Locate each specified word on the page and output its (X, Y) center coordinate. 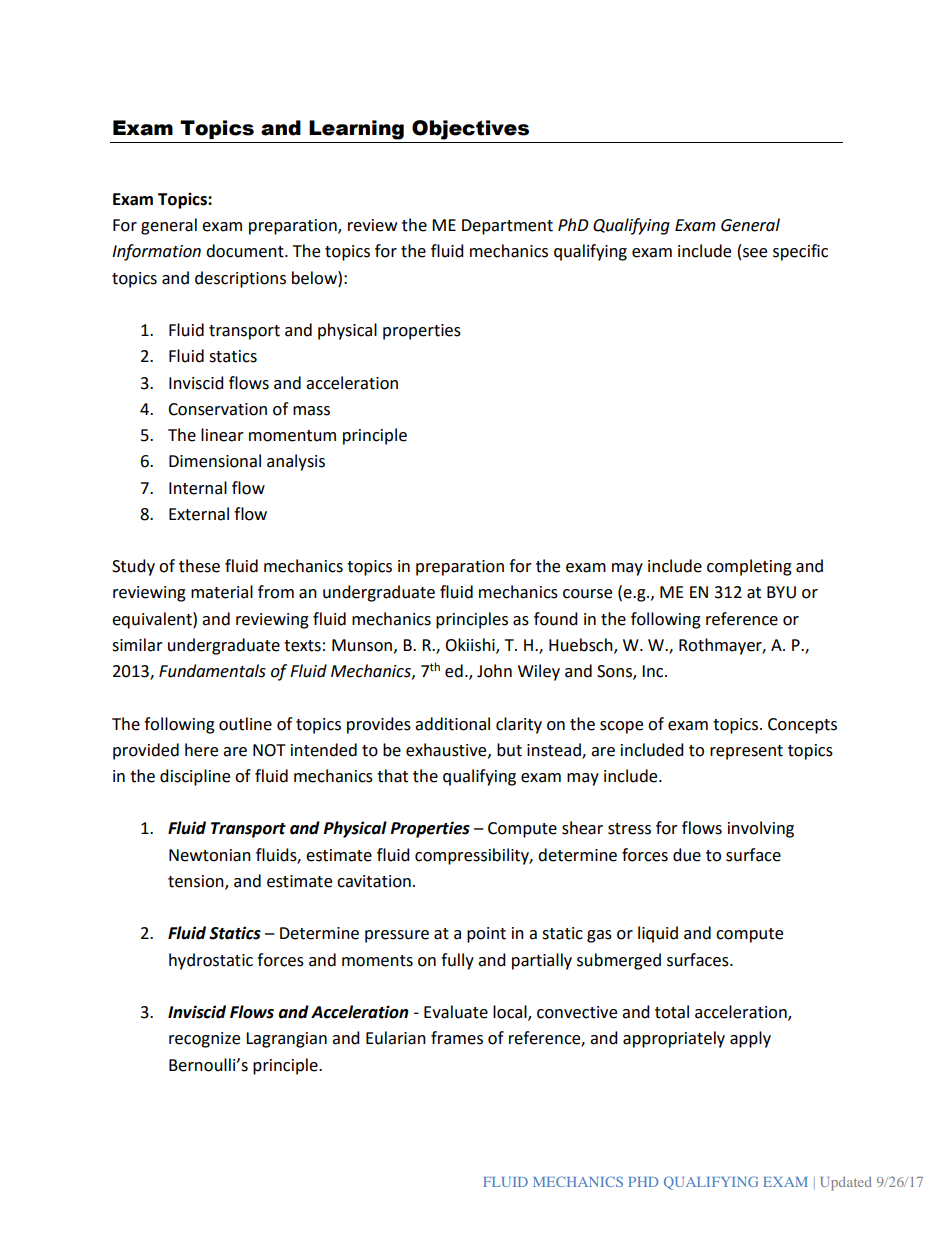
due (687, 855)
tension (197, 882)
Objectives (470, 130)
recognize (204, 1040)
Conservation (217, 409)
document (246, 251)
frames (457, 1038)
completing (749, 567)
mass (311, 411)
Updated (846, 1183)
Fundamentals (212, 671)
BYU (781, 592)
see (755, 253)
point (486, 935)
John (494, 671)
